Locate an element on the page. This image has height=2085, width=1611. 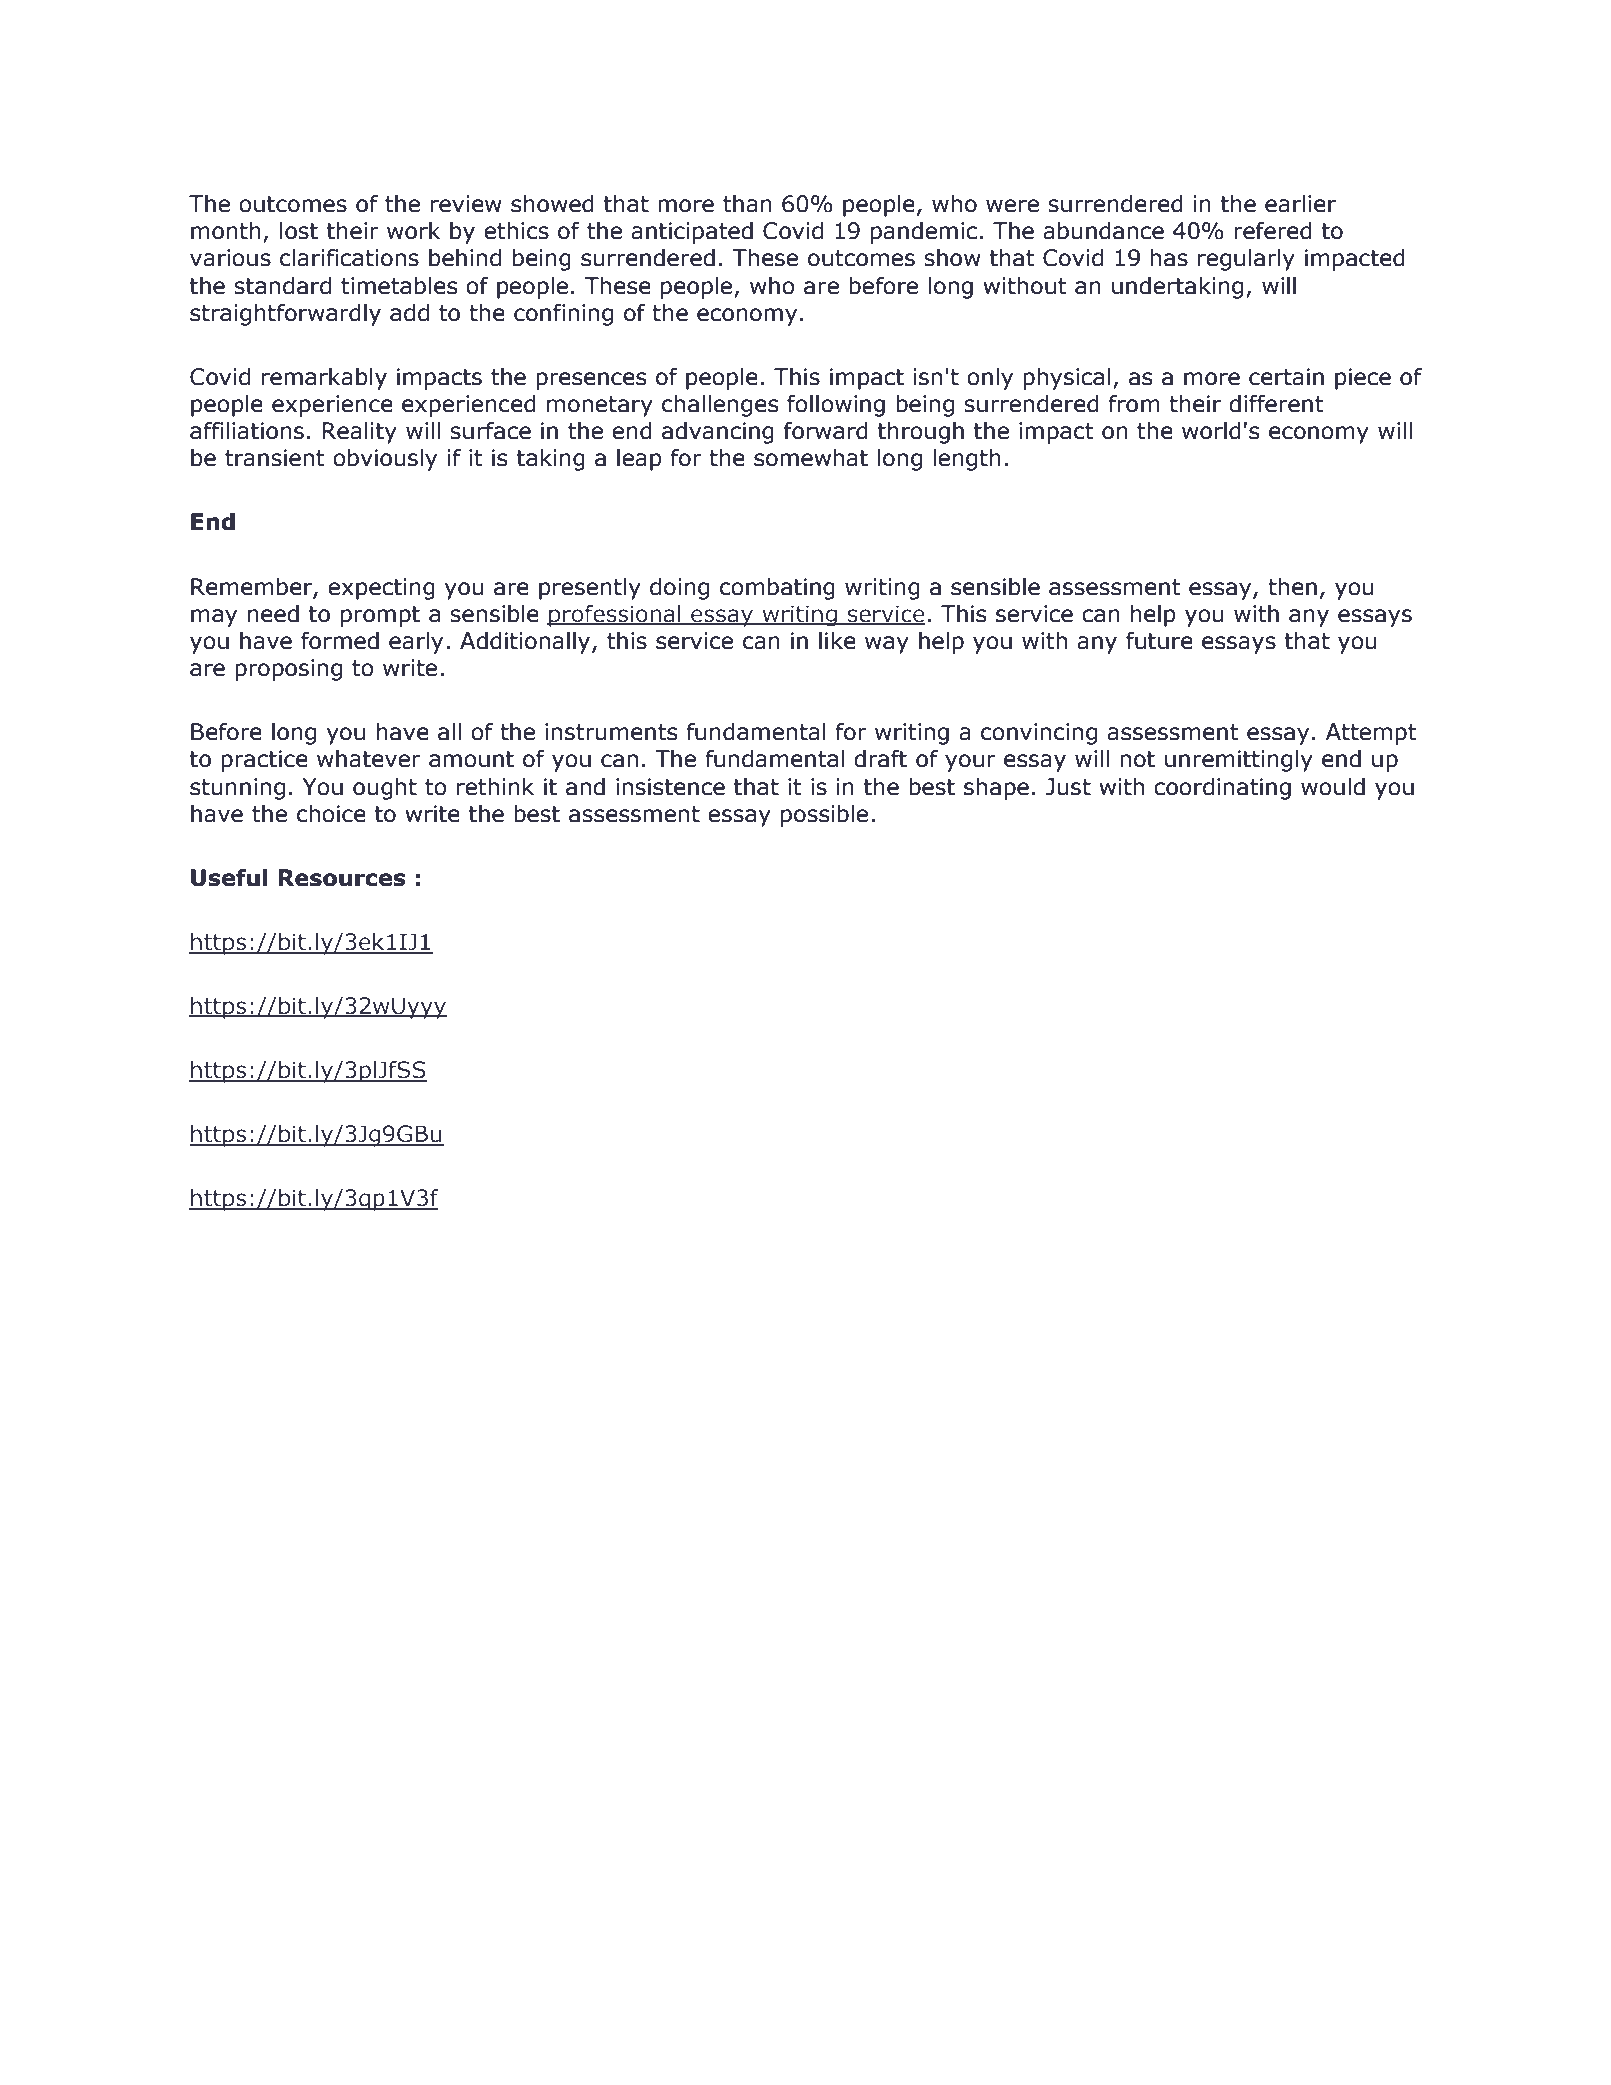
combating is located at coordinates (777, 589).
